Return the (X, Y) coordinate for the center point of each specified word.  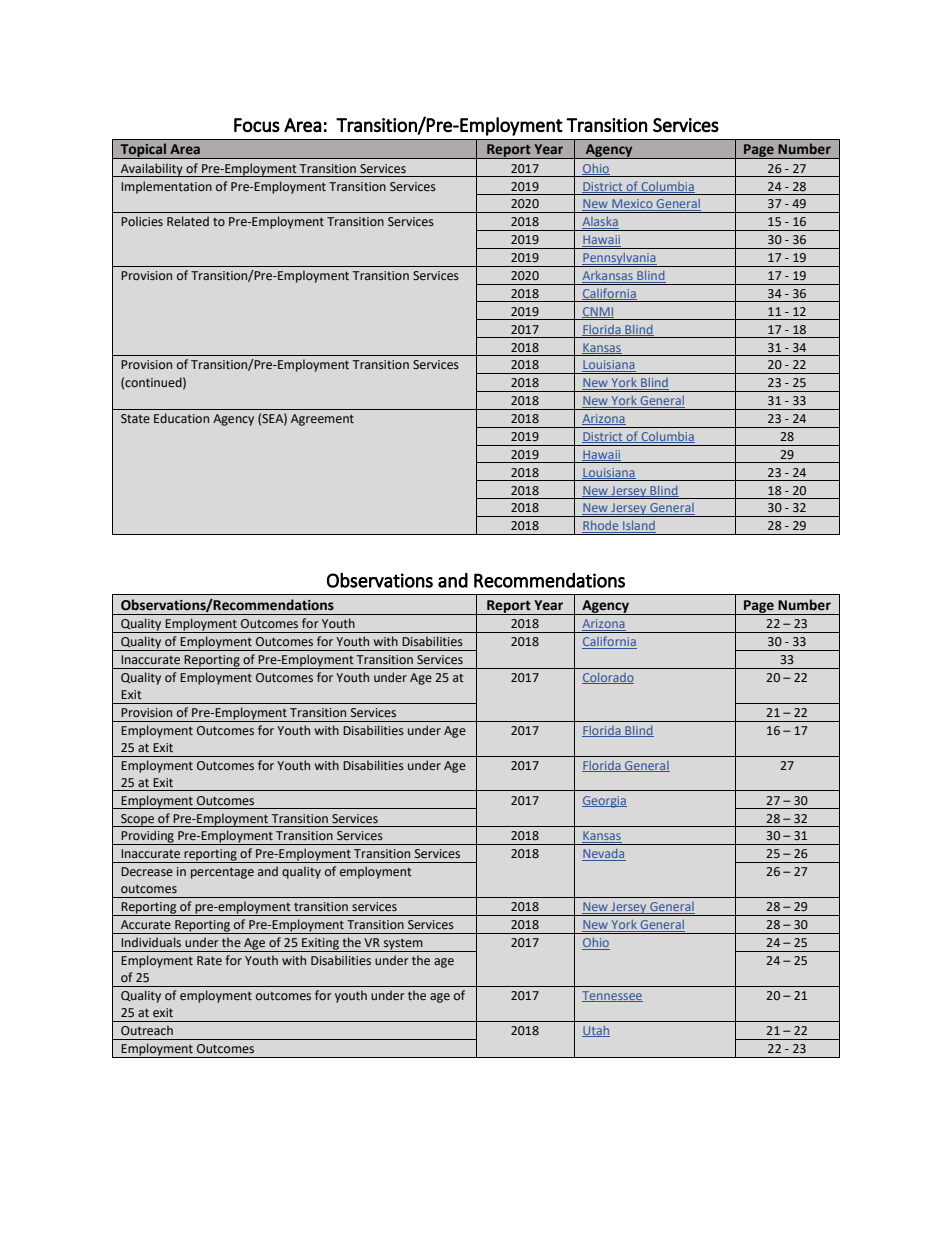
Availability (152, 170)
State (135, 418)
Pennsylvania (619, 260)
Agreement (322, 420)
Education (181, 418)
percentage (222, 873)
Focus (257, 125)
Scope (138, 820)
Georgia (604, 802)
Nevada (604, 855)
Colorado (608, 678)
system (403, 945)
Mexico (632, 205)
